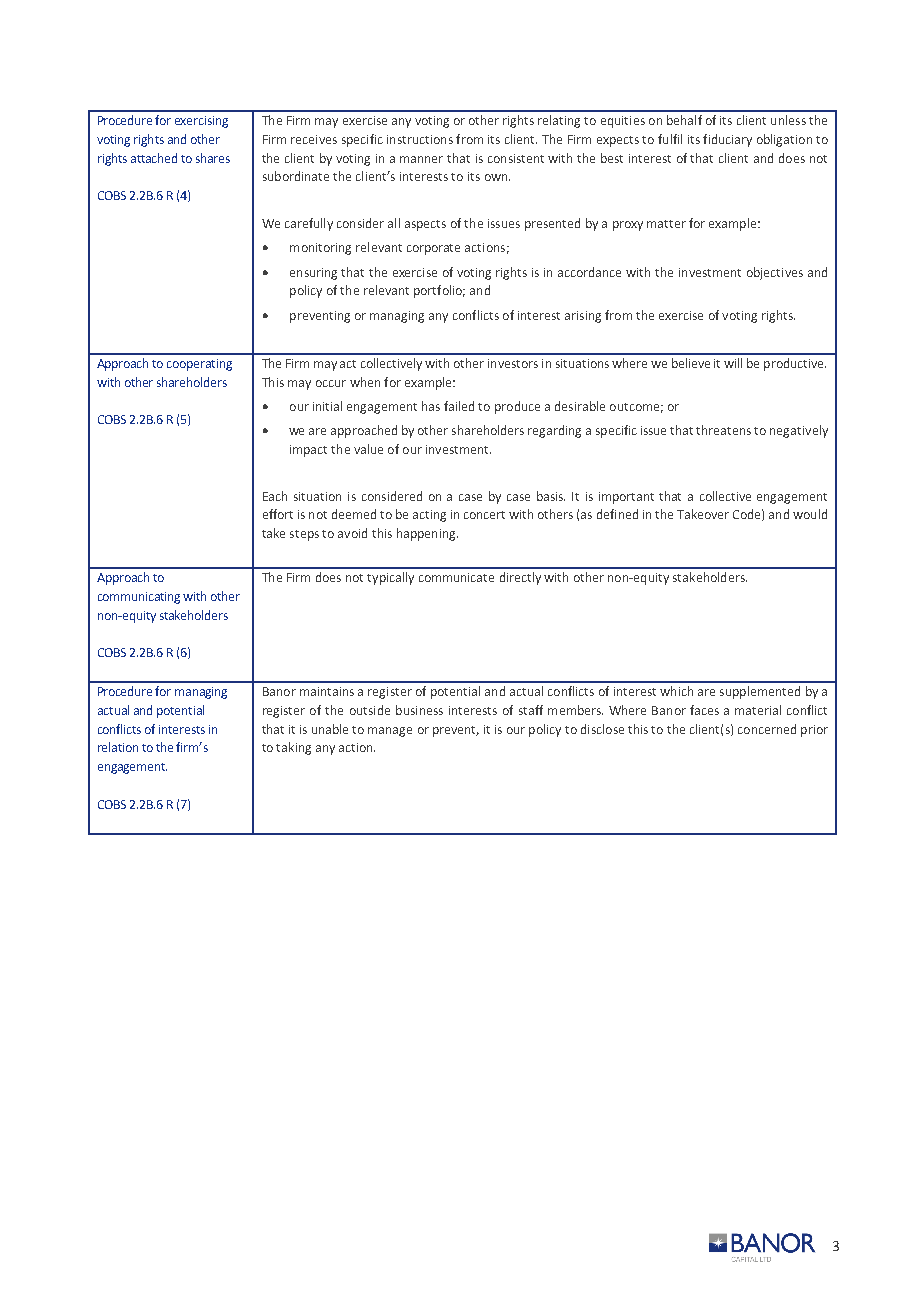 Image resolution: width=924 pixels, height=1308 pixels. I want to click on supplemented, so click(760, 692).
